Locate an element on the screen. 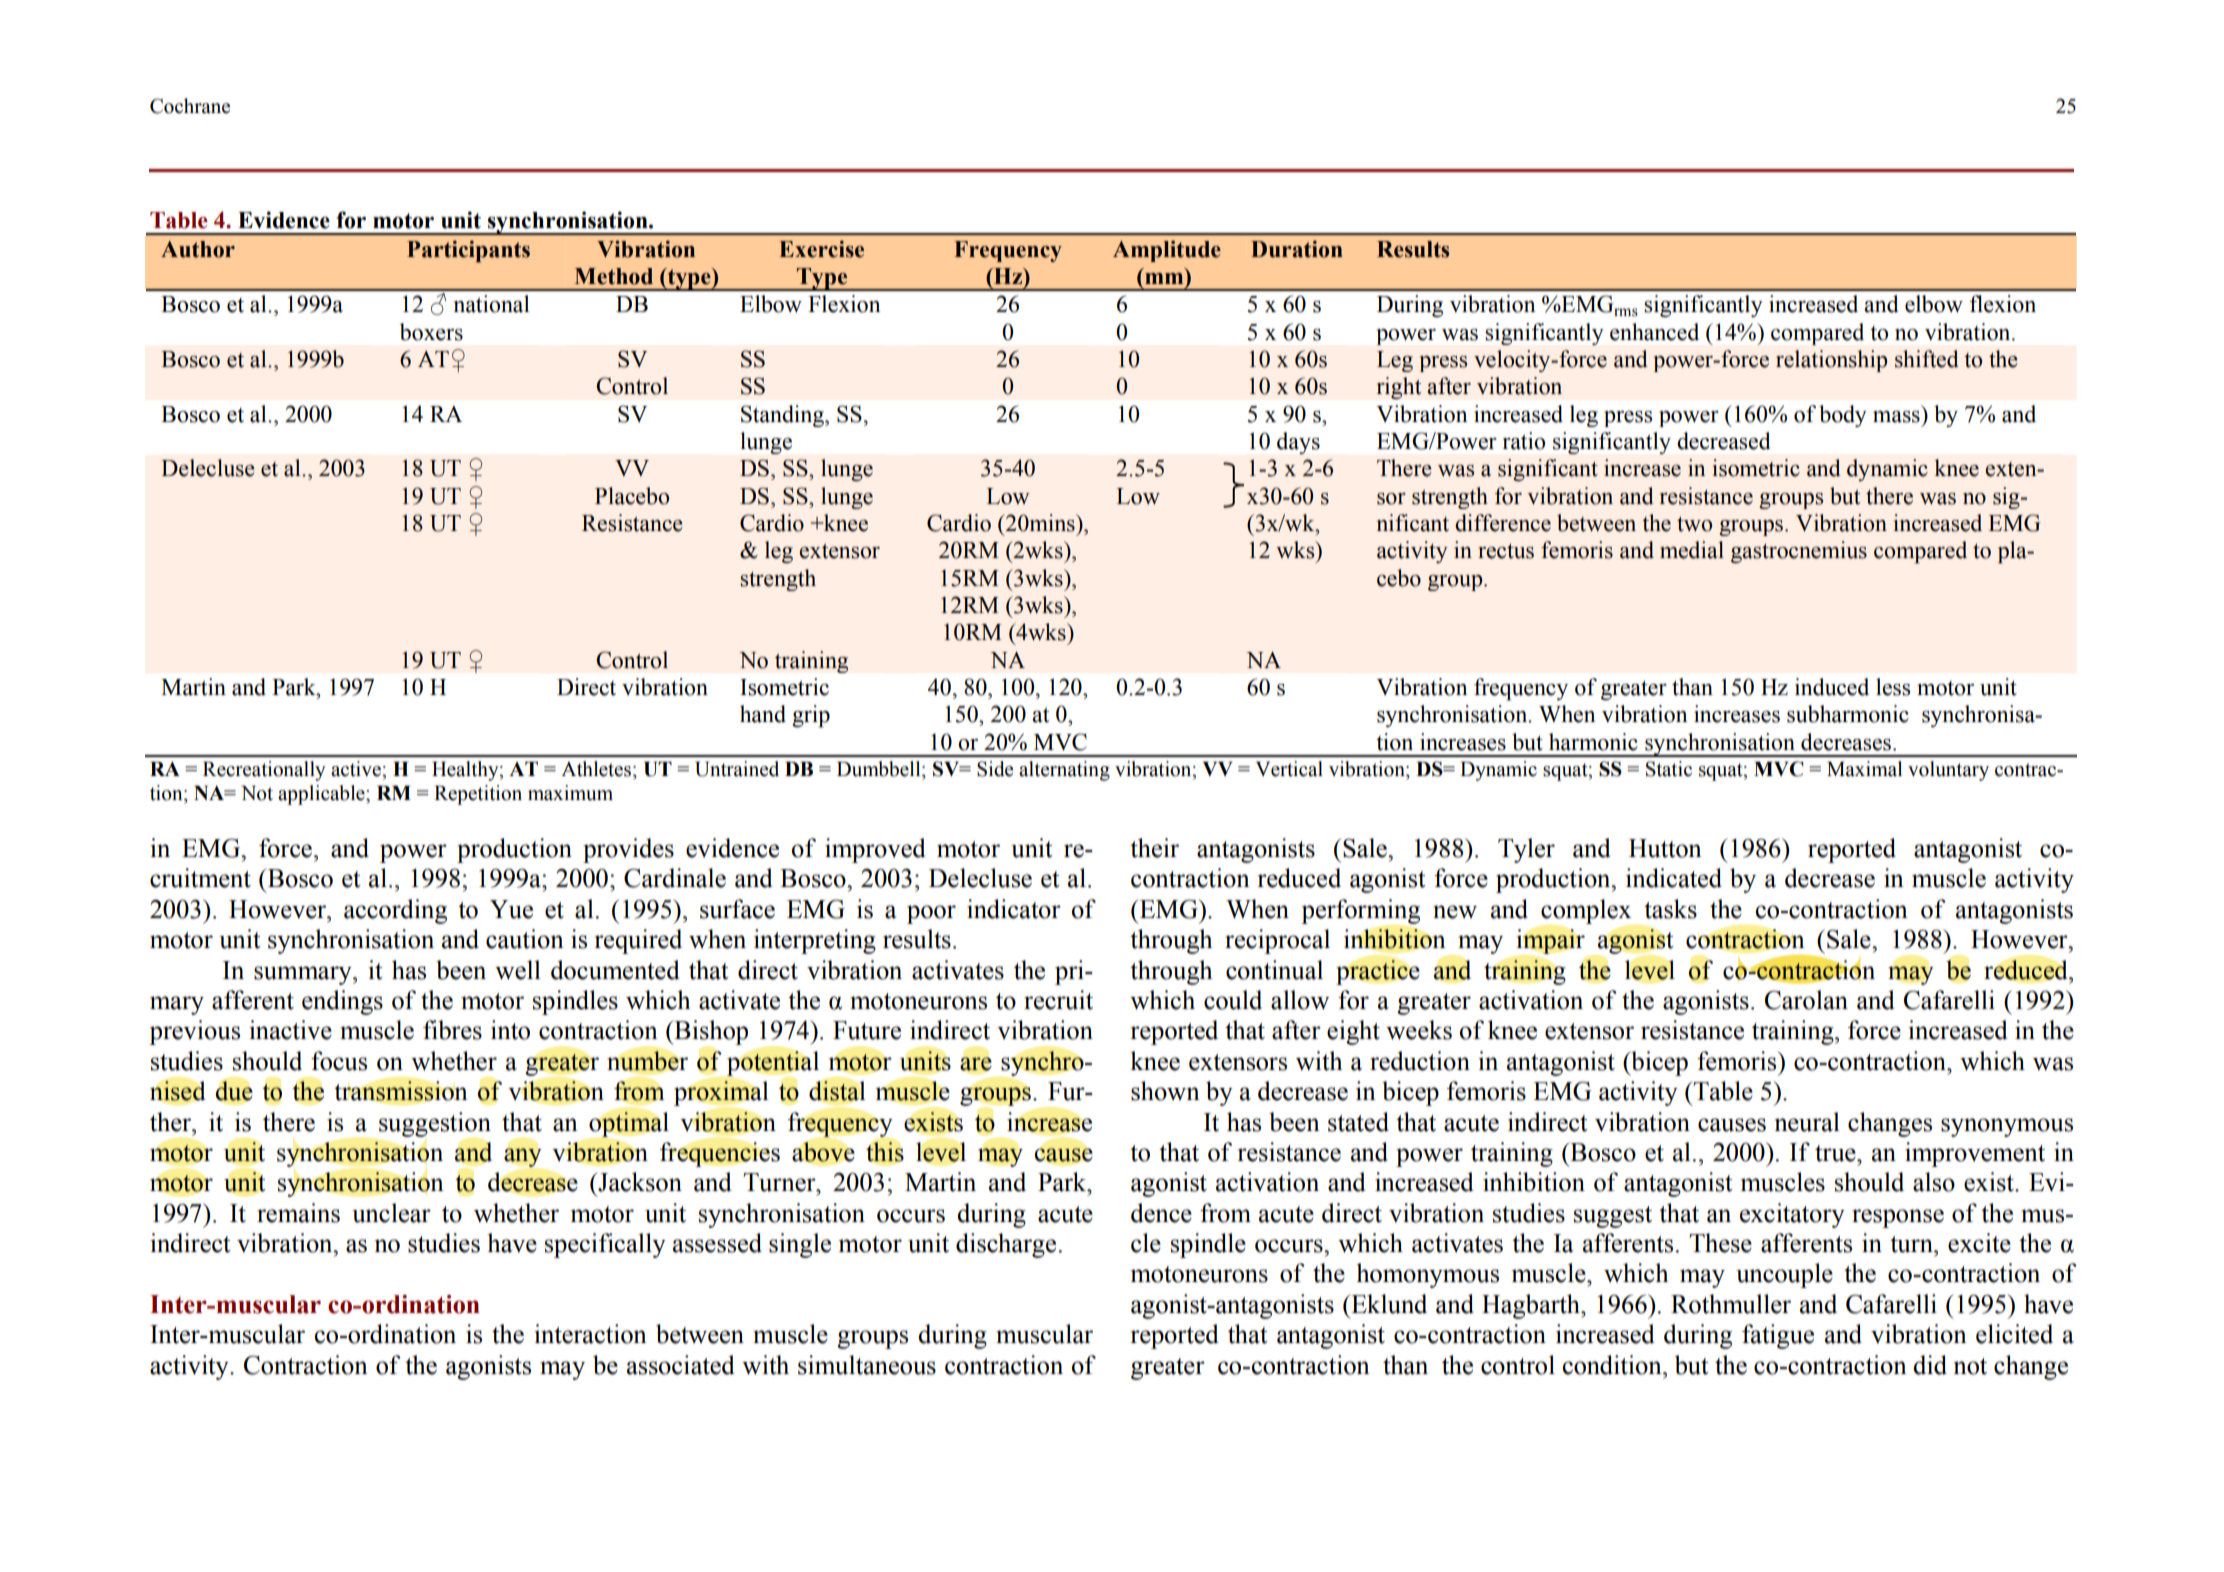  Hutton is located at coordinates (1665, 848).
